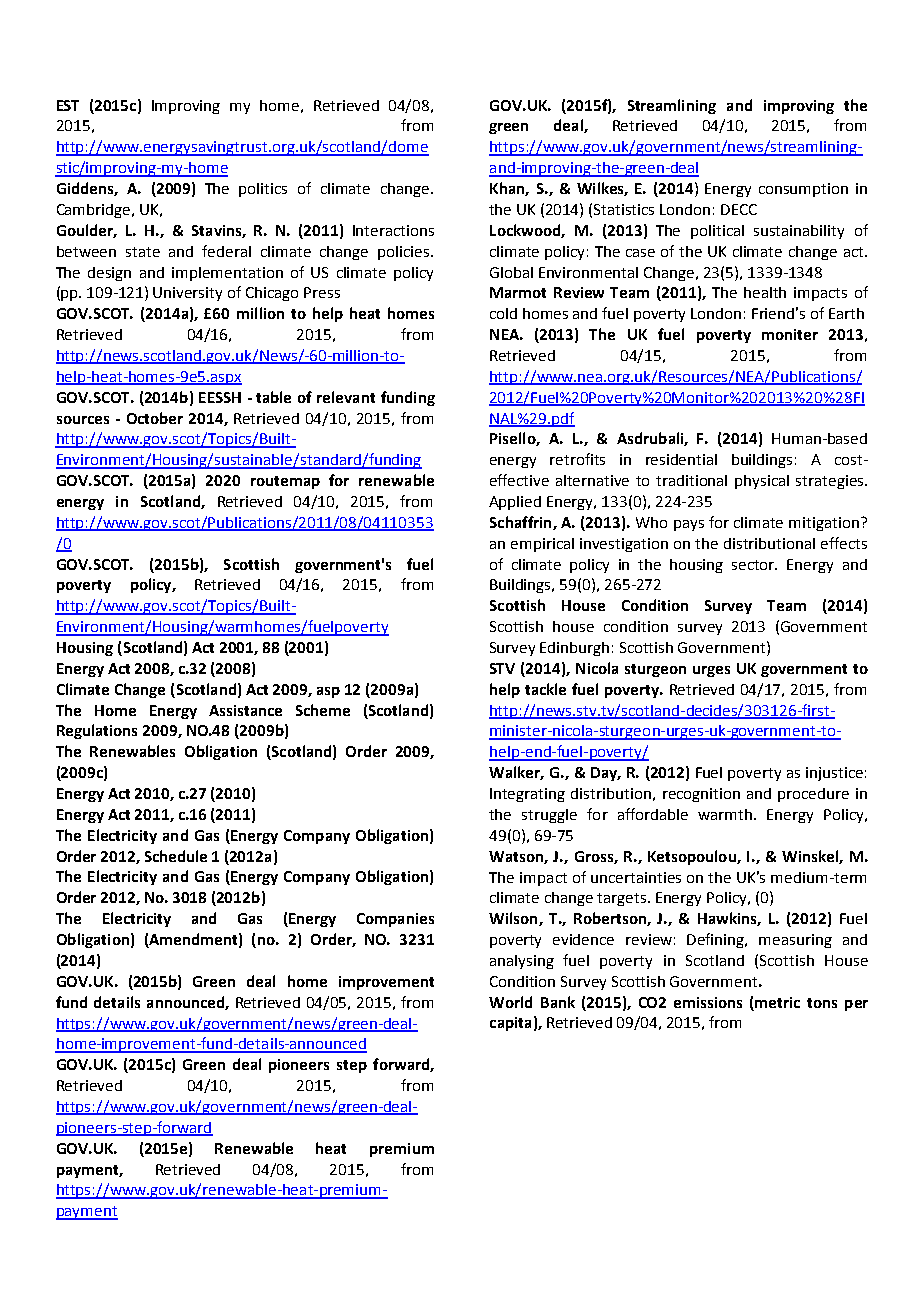 Image resolution: width=924 pixels, height=1308 pixels. I want to click on Edinburgh, so click(574, 649).
